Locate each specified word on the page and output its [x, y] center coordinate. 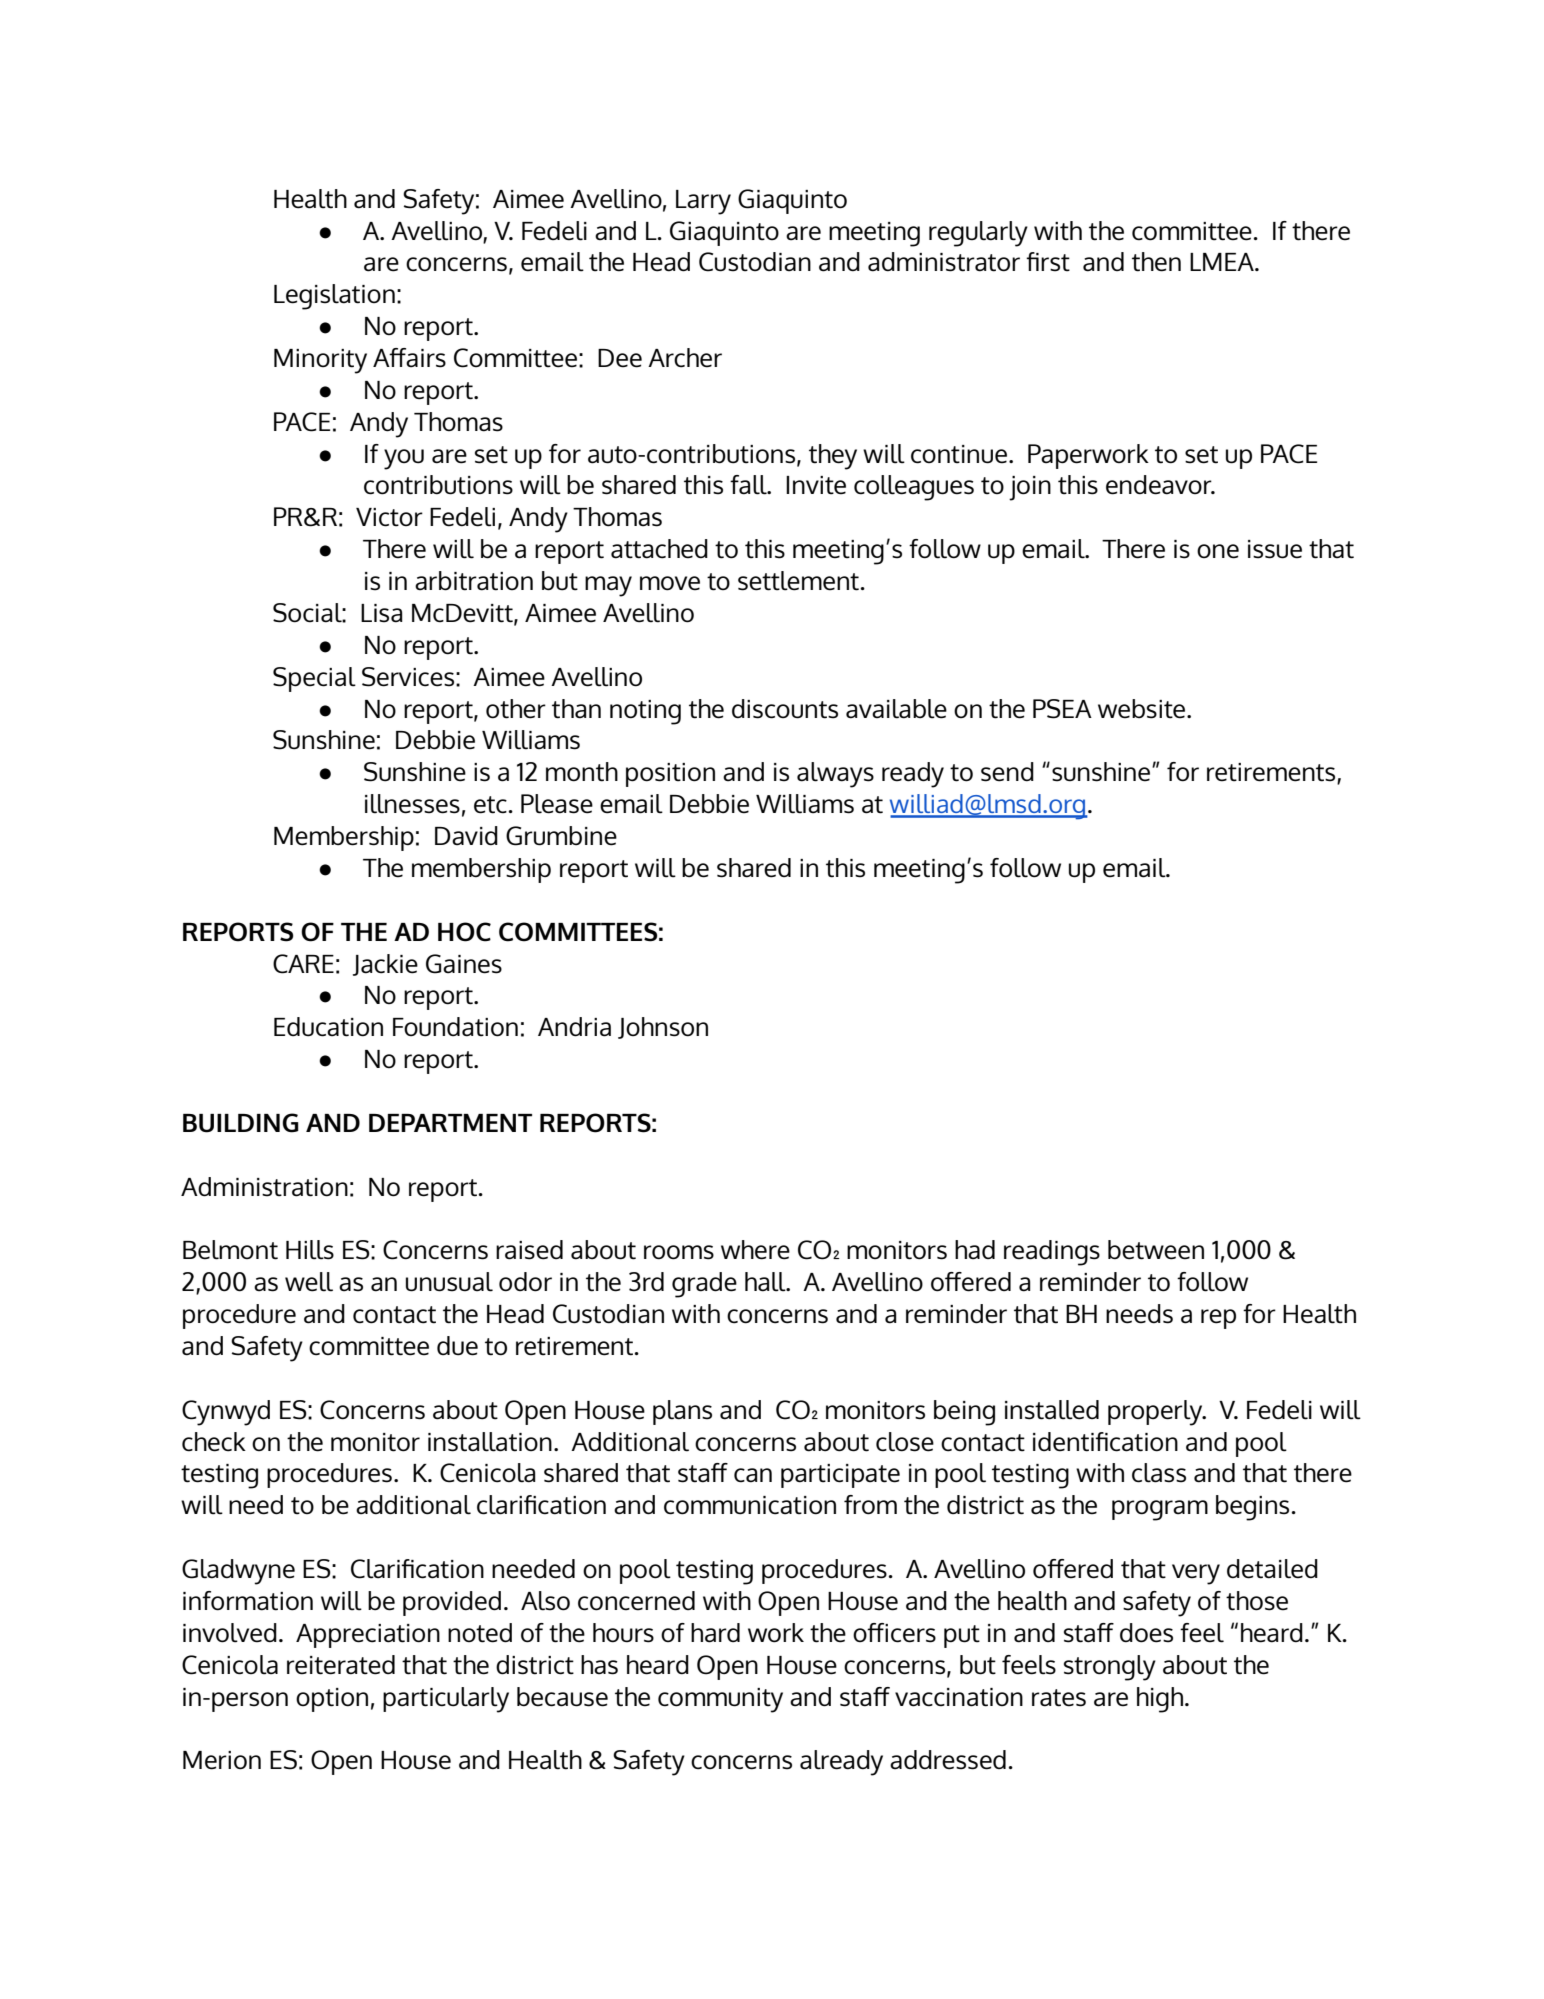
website [1143, 709]
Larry [703, 202]
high [1161, 1700]
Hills [310, 1250]
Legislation [334, 297]
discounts [785, 709]
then [1156, 262]
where [755, 1250]
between [1156, 1250]
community [720, 1700]
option [332, 1700]
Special [314, 679]
